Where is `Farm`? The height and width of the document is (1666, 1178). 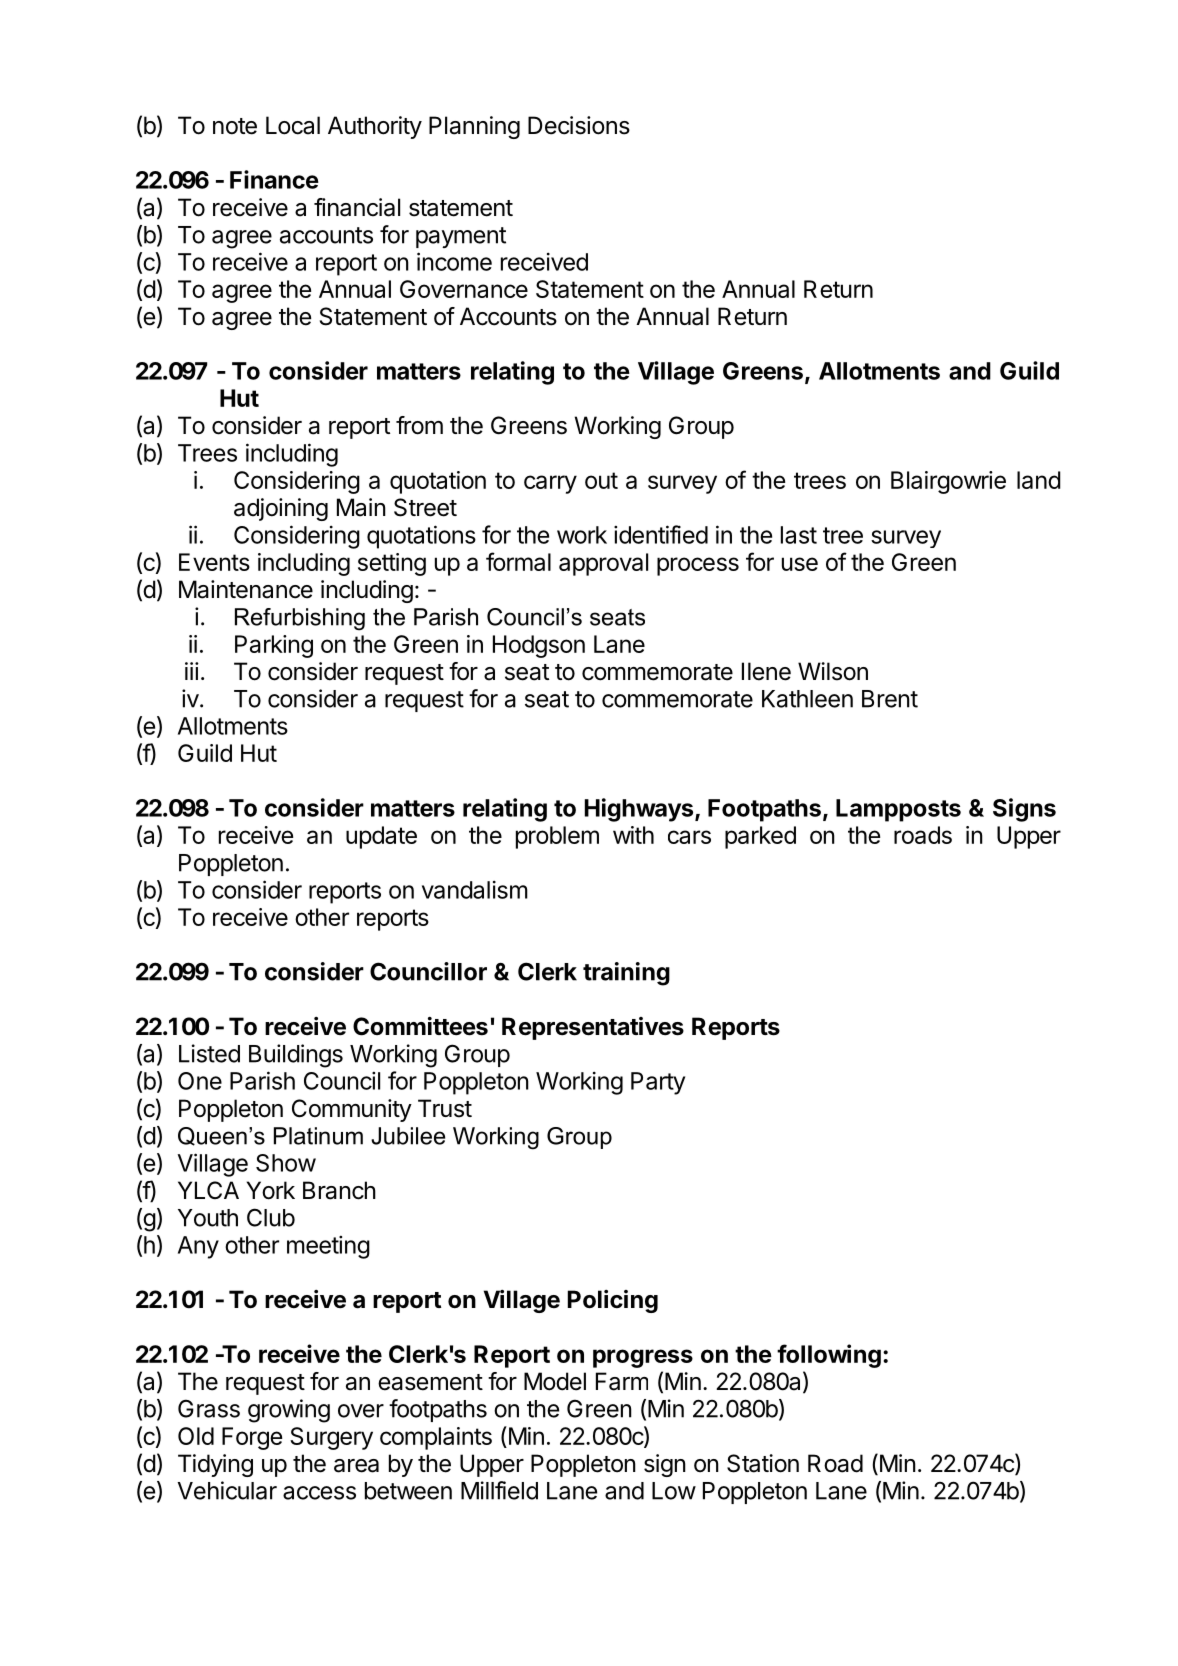 Farm is located at coordinates (622, 1381).
